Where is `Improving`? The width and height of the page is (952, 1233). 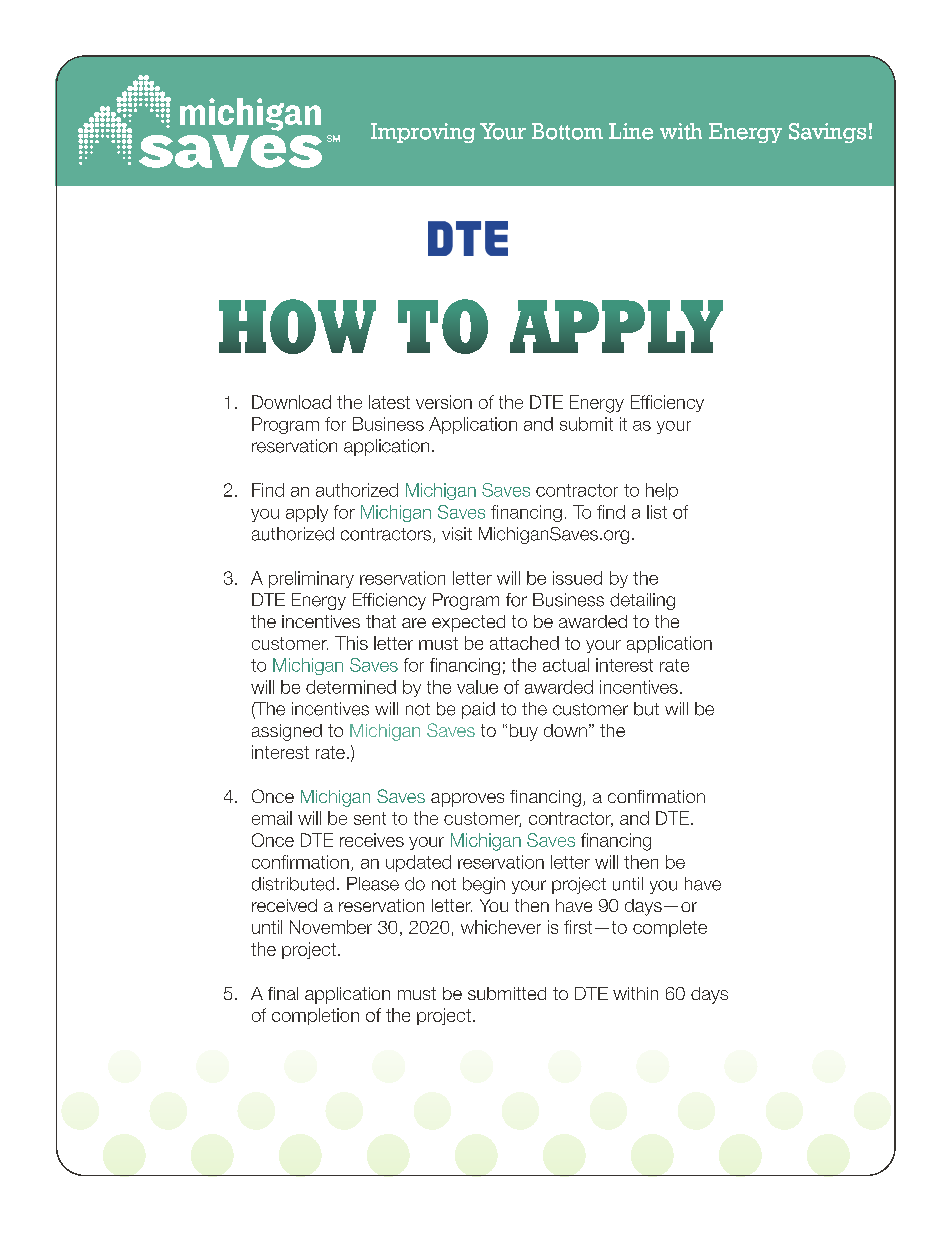
Improving is located at coordinates (423, 133).
